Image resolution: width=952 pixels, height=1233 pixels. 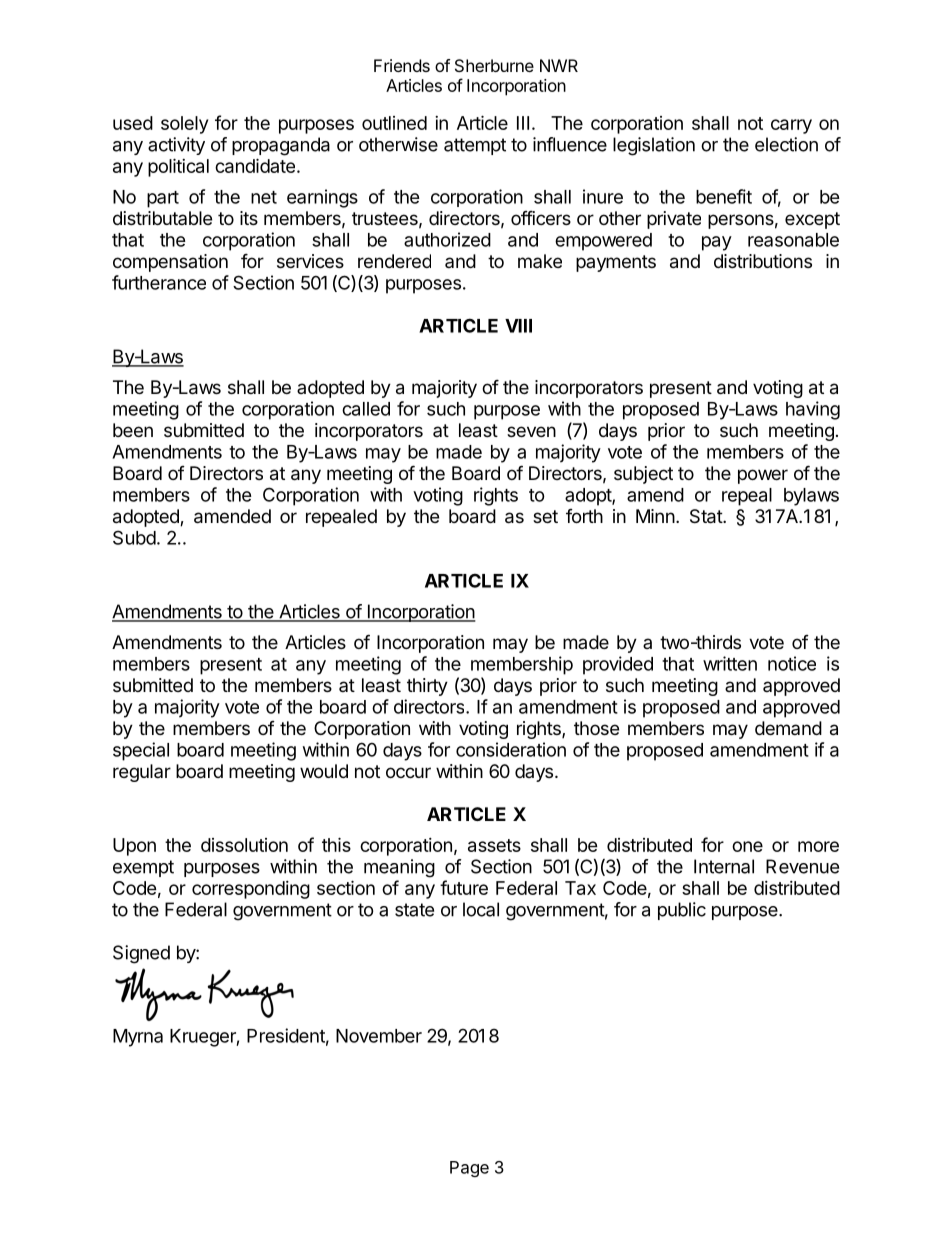 I want to click on VIII, so click(x=518, y=326).
